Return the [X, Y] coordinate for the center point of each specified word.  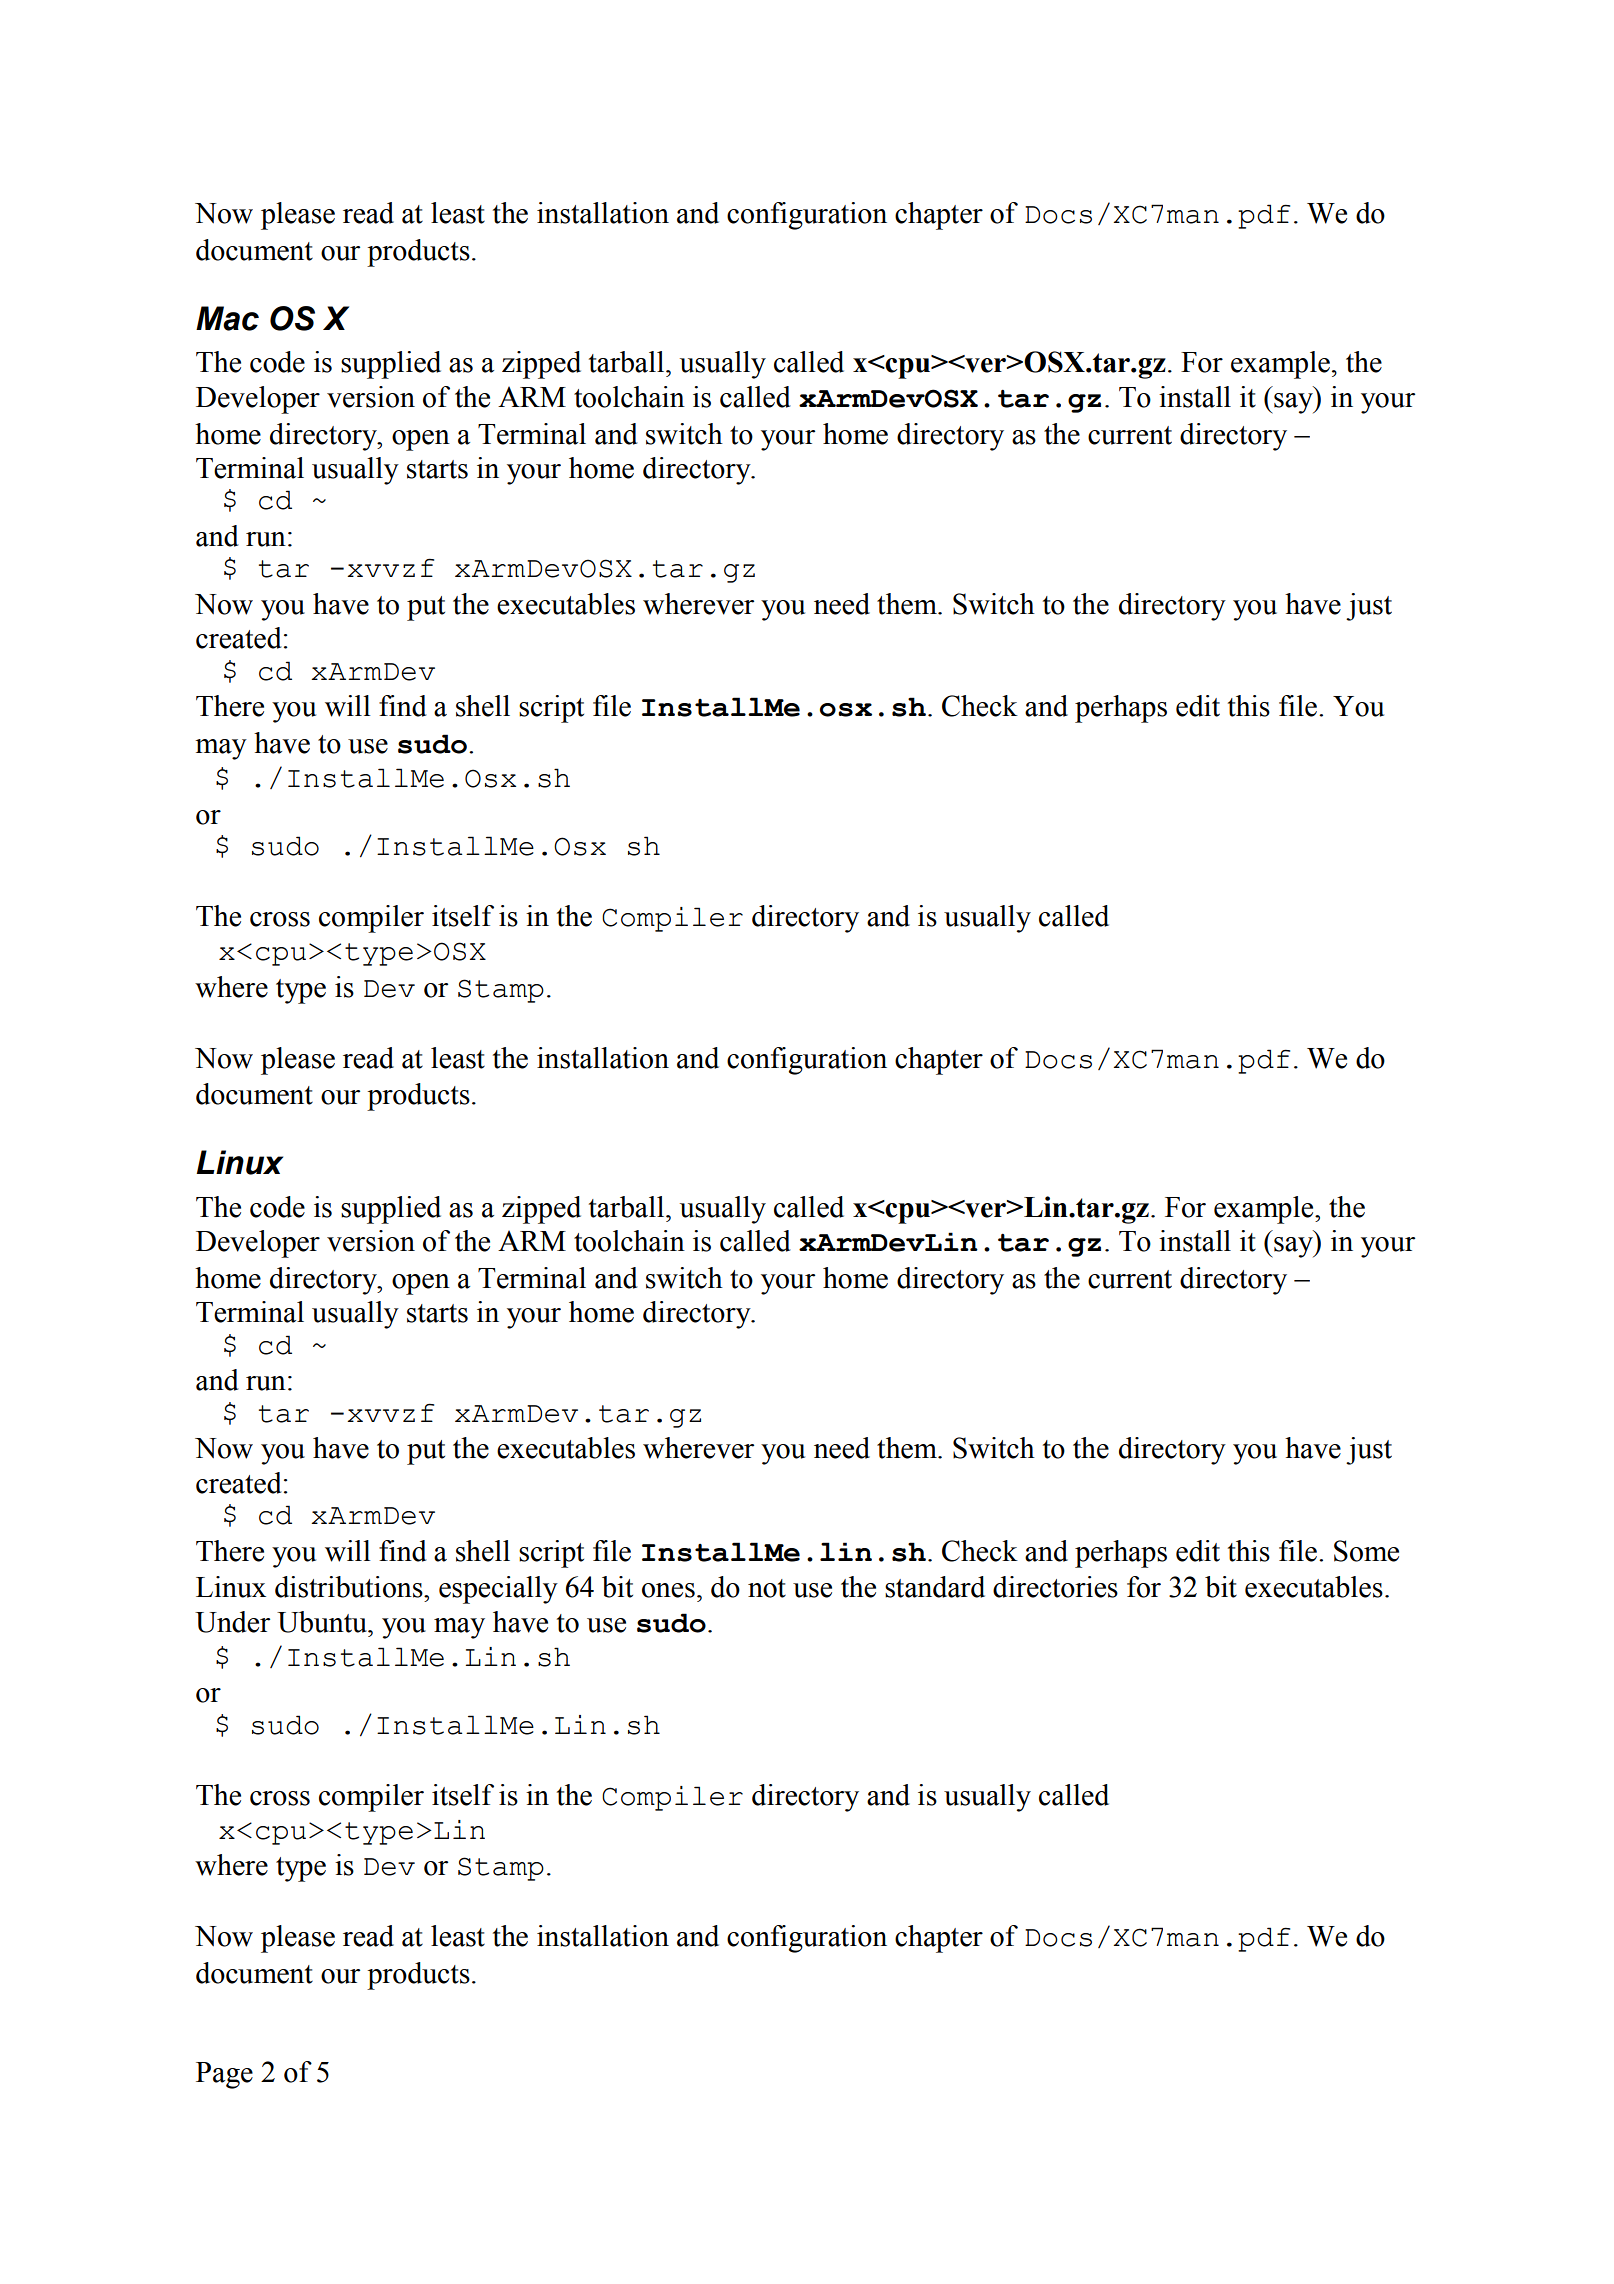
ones [668, 1590]
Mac [227, 318]
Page [224, 2075]
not [767, 1588]
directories [1055, 1587]
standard [935, 1587]
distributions [350, 1587]
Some [1366, 1551]
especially [498, 1590]
